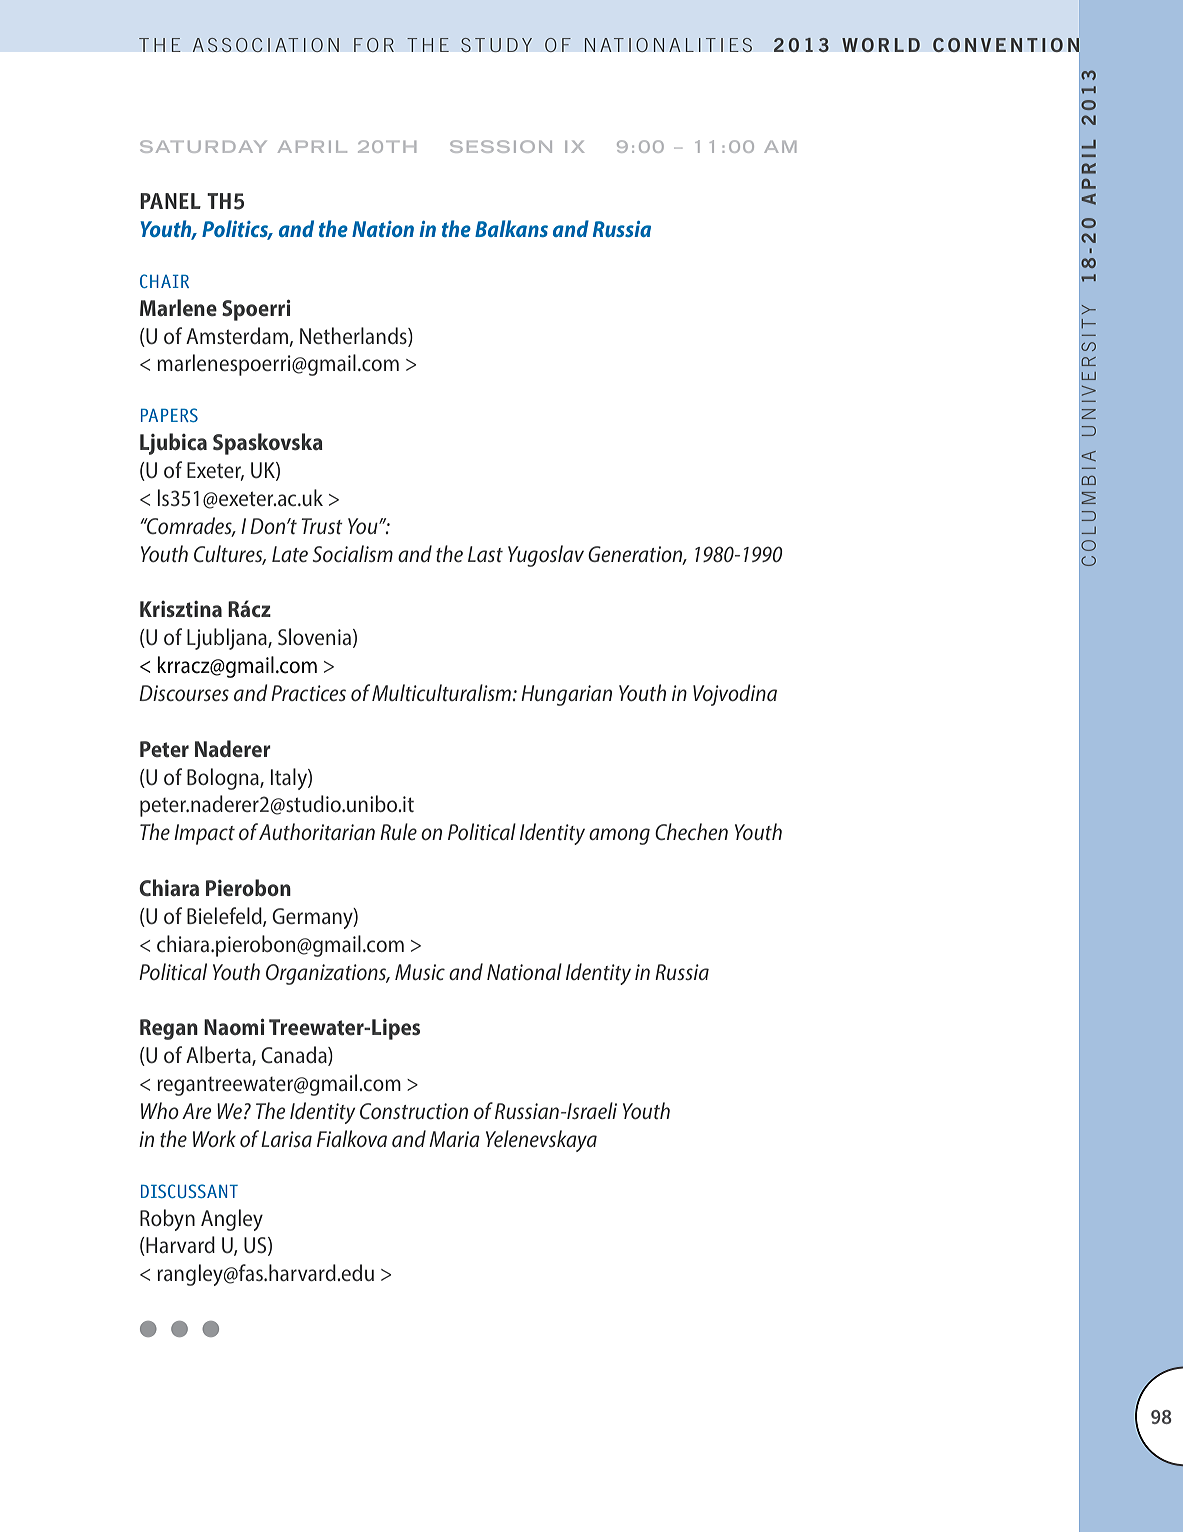  Describe the element at coordinates (619, 836) in the screenshot. I see `among` at that location.
